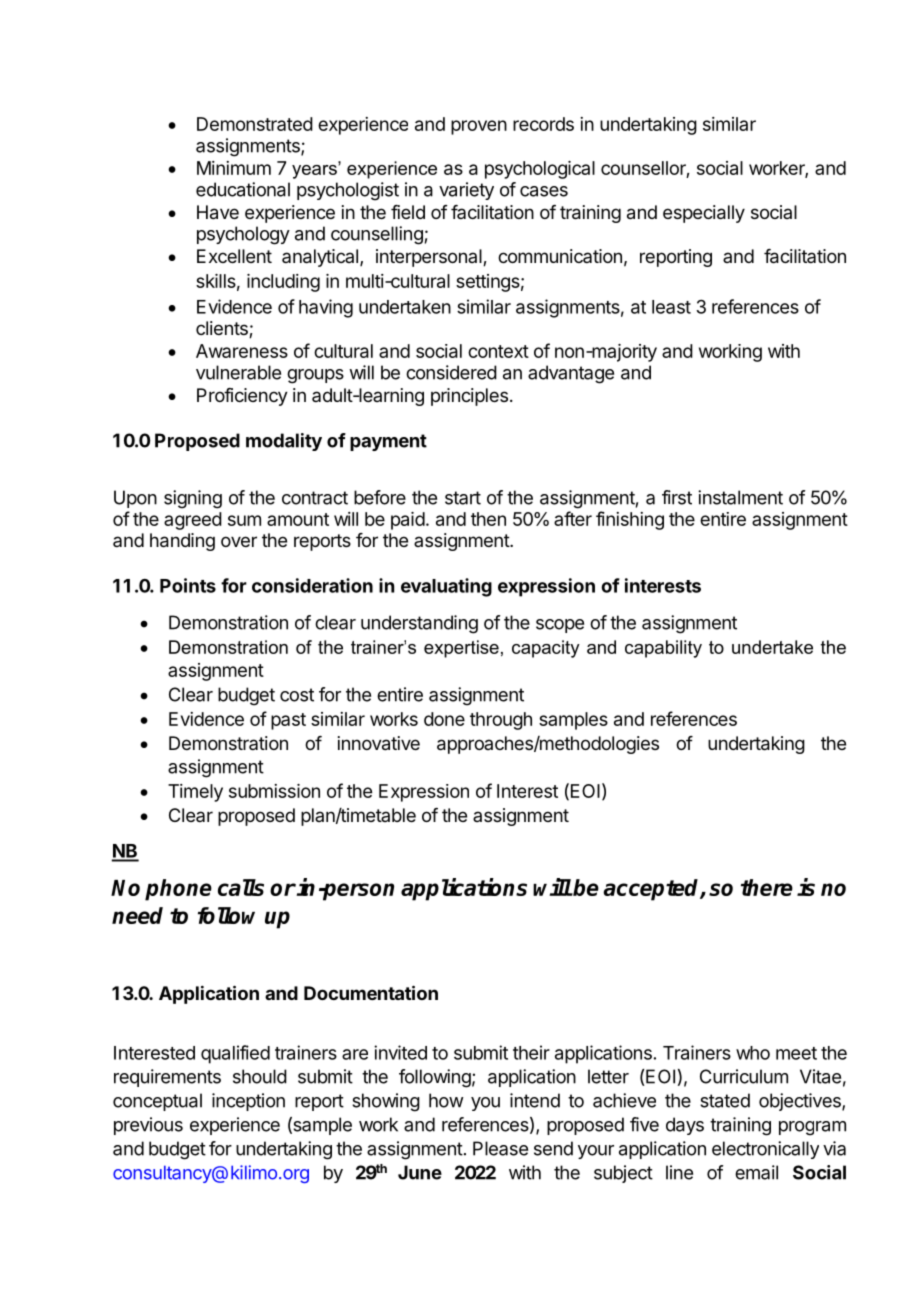 This screenshot has width=924, height=1308. Describe the element at coordinates (463, 498) in the screenshot. I see `start` at that location.
